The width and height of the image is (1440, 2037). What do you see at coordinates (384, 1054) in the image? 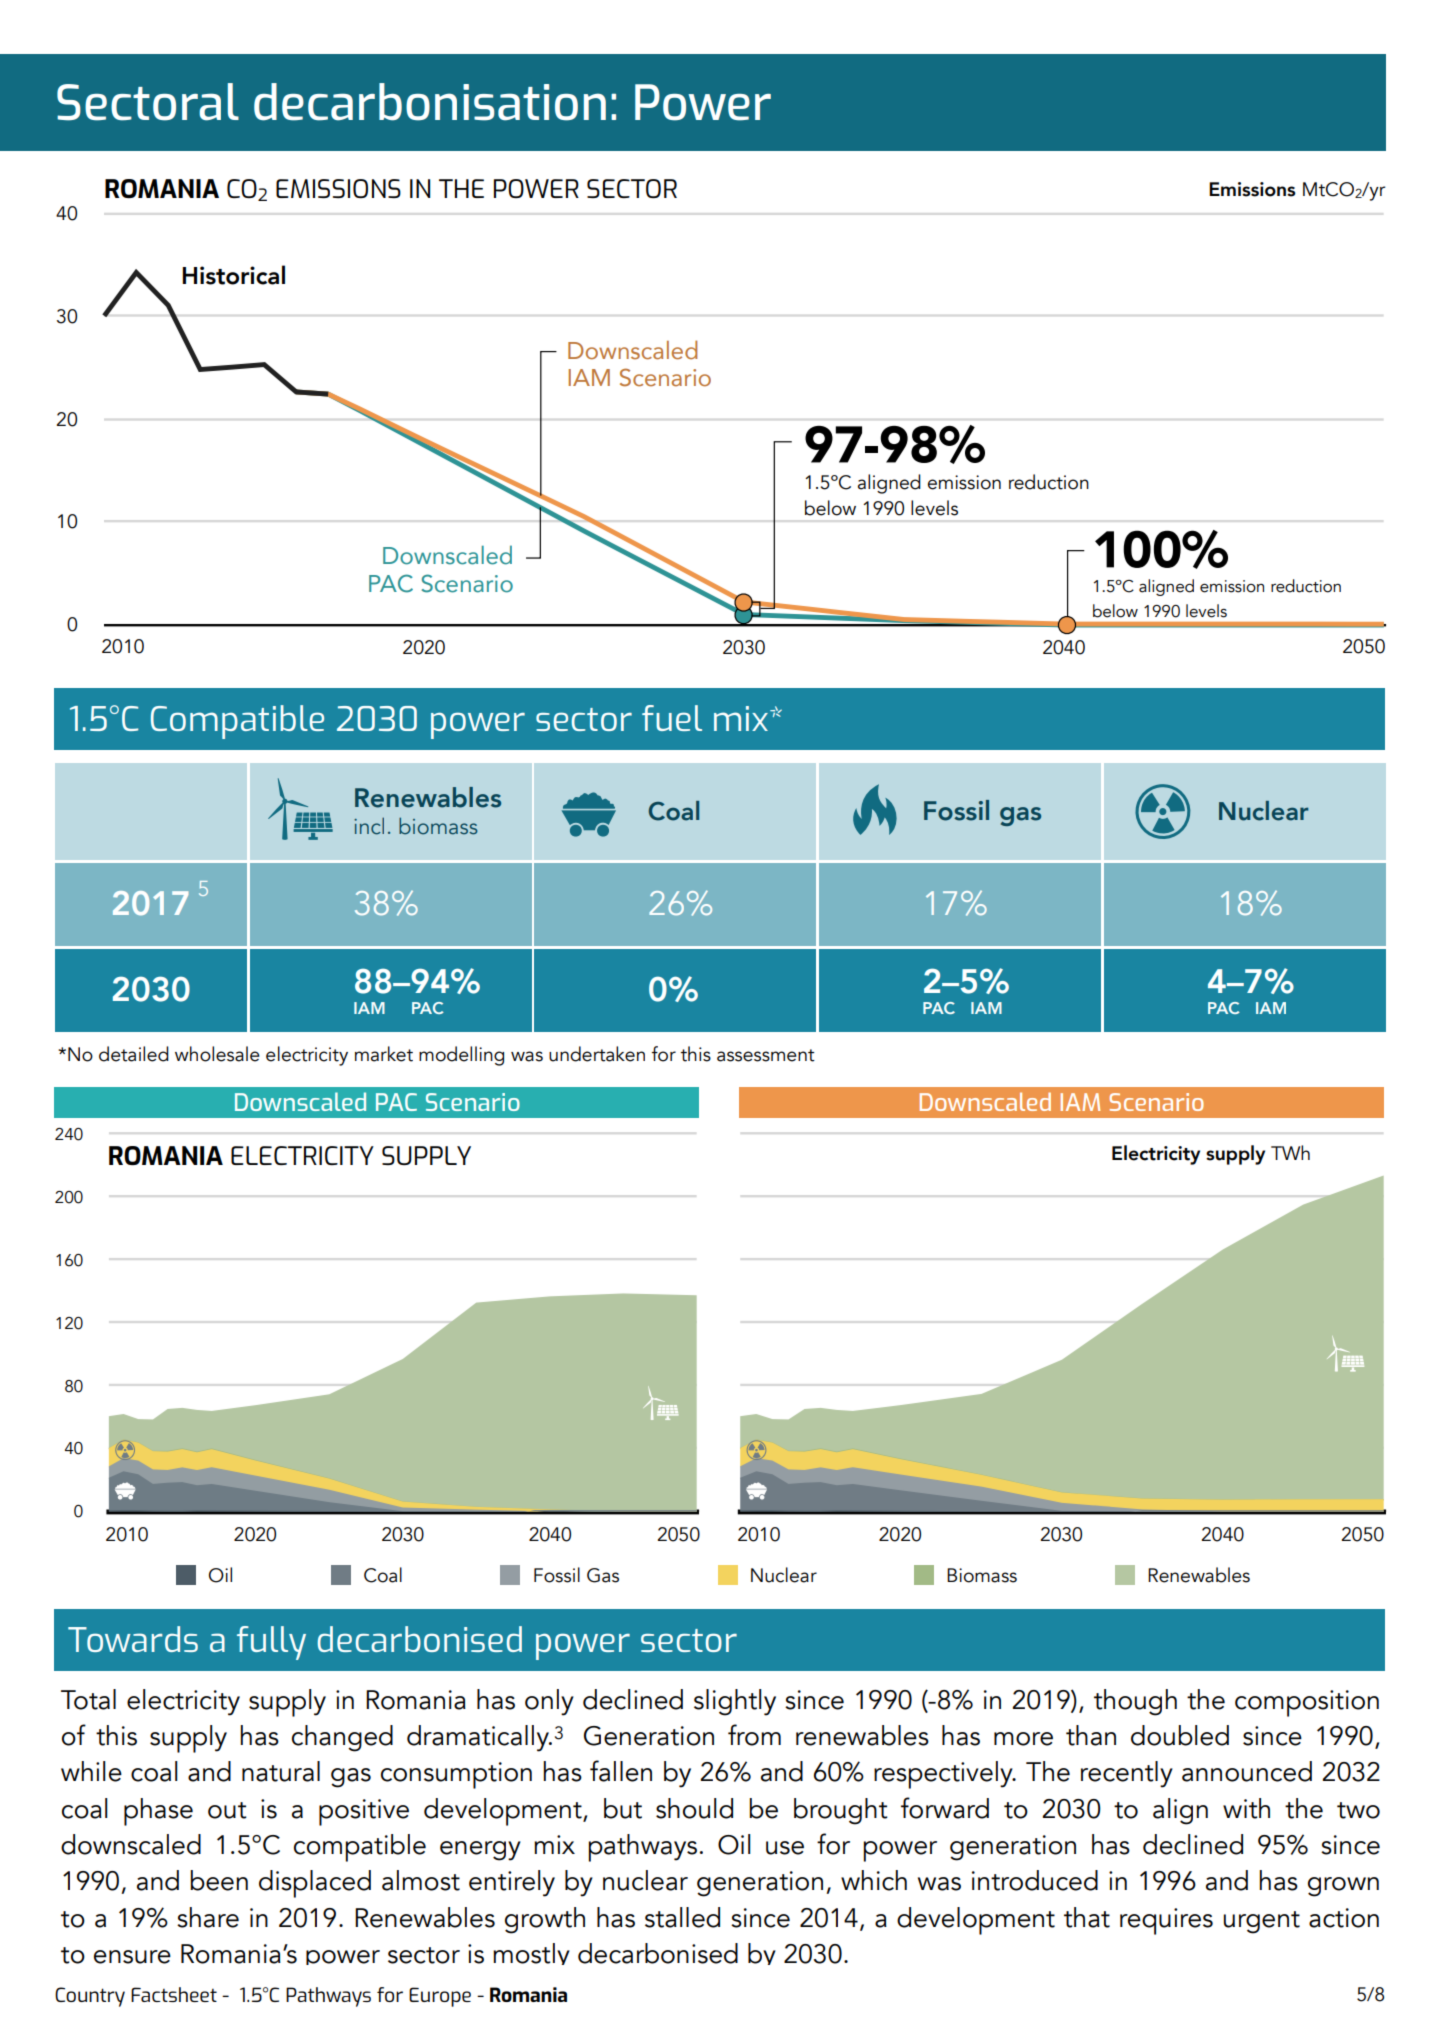
I see `market` at bounding box center [384, 1054].
